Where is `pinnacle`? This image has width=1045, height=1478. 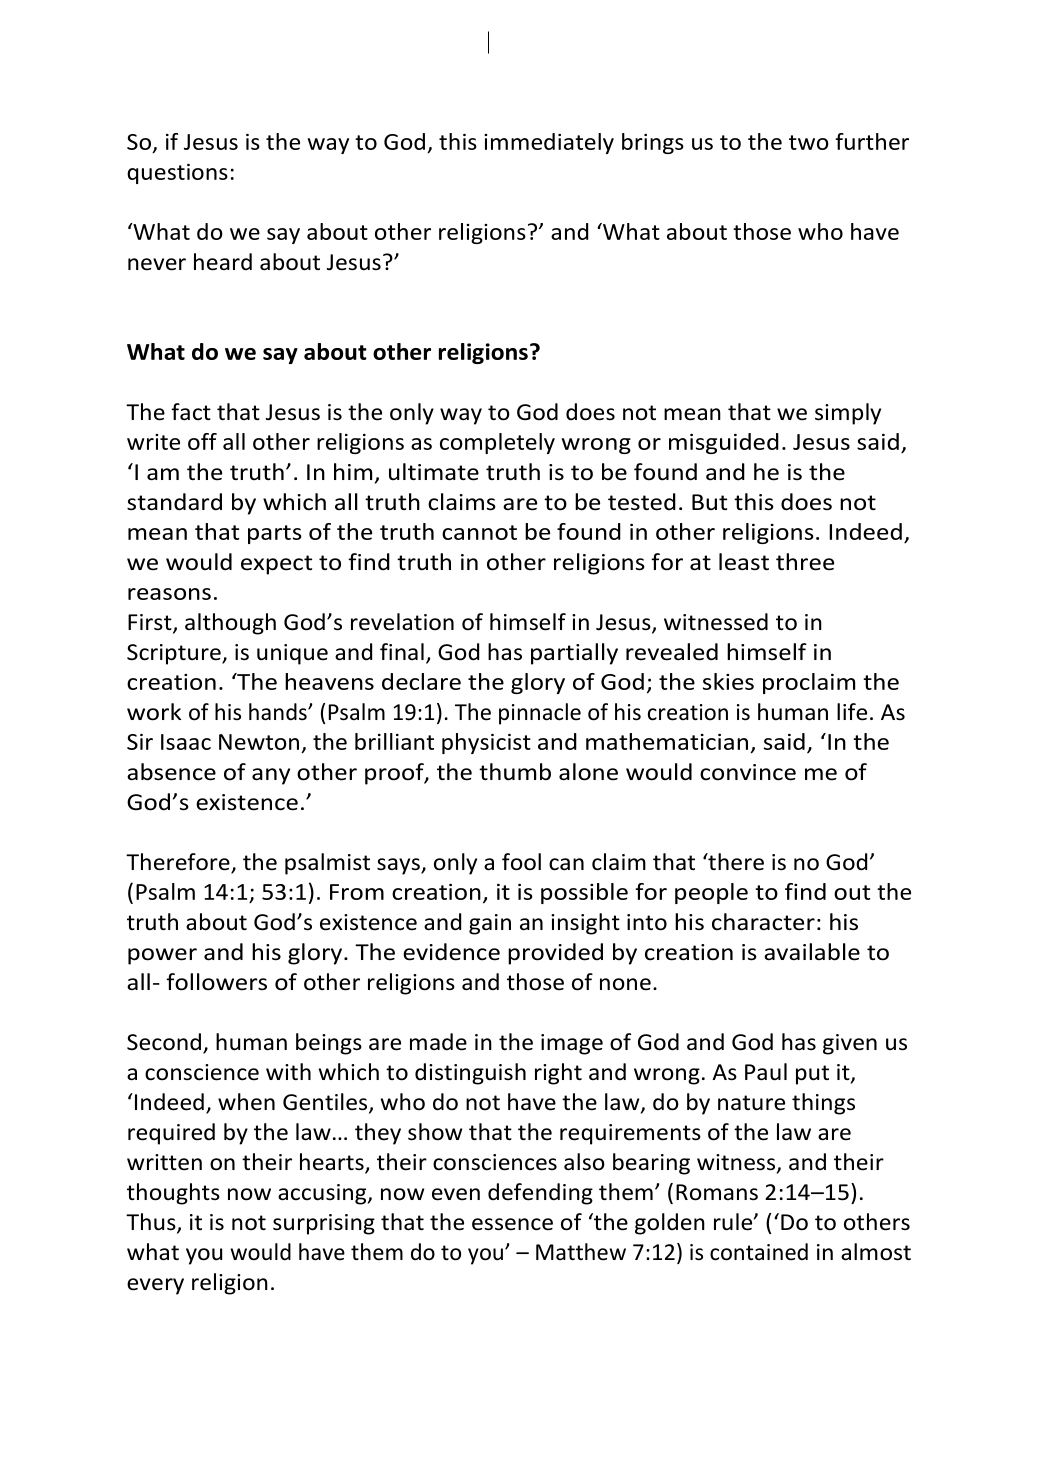
pinnacle is located at coordinates (540, 714).
